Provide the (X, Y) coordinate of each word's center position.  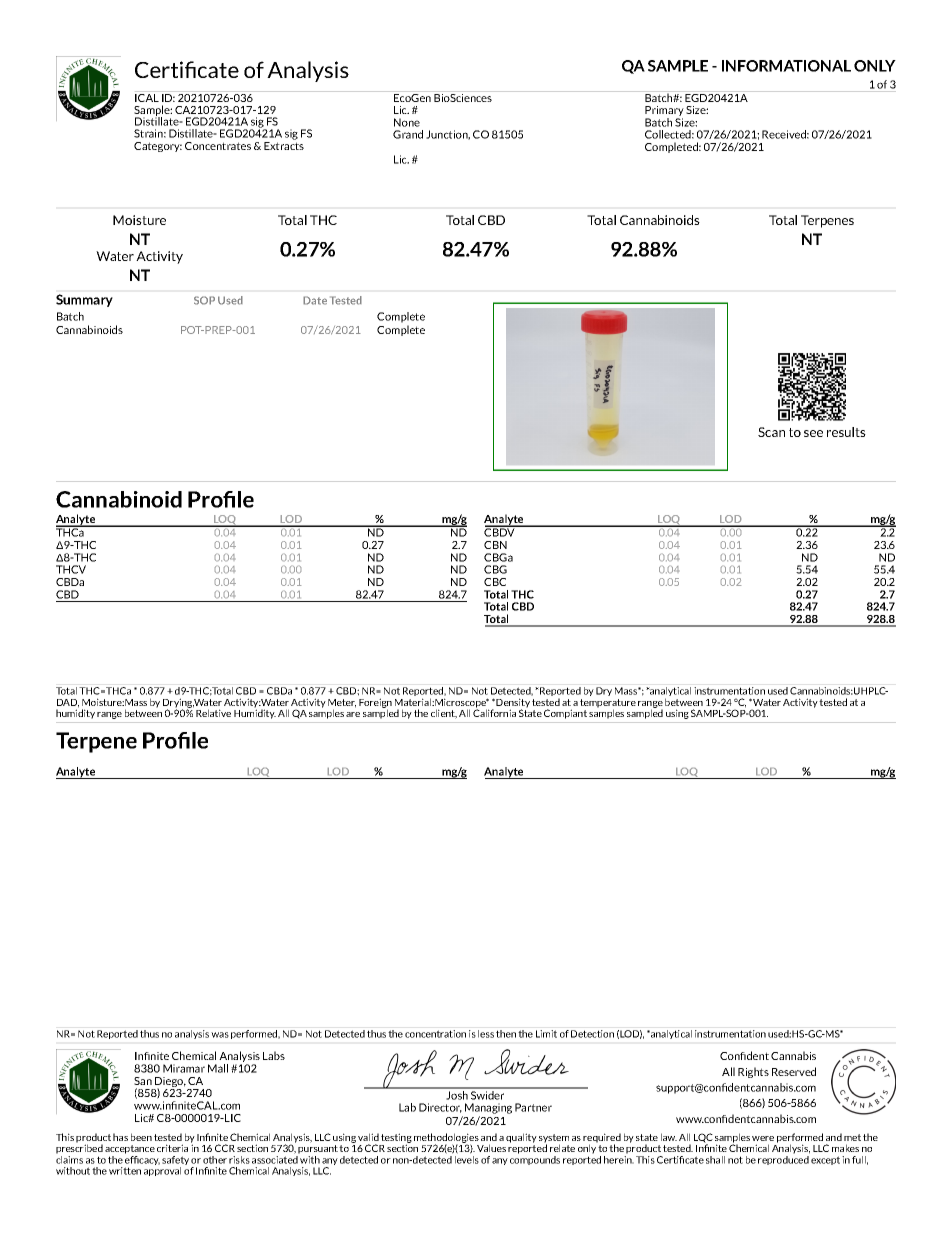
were (763, 1138)
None (407, 122)
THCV (71, 569)
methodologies (446, 1139)
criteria (172, 1148)
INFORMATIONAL (786, 66)
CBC (495, 582)
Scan (771, 432)
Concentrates (218, 146)
